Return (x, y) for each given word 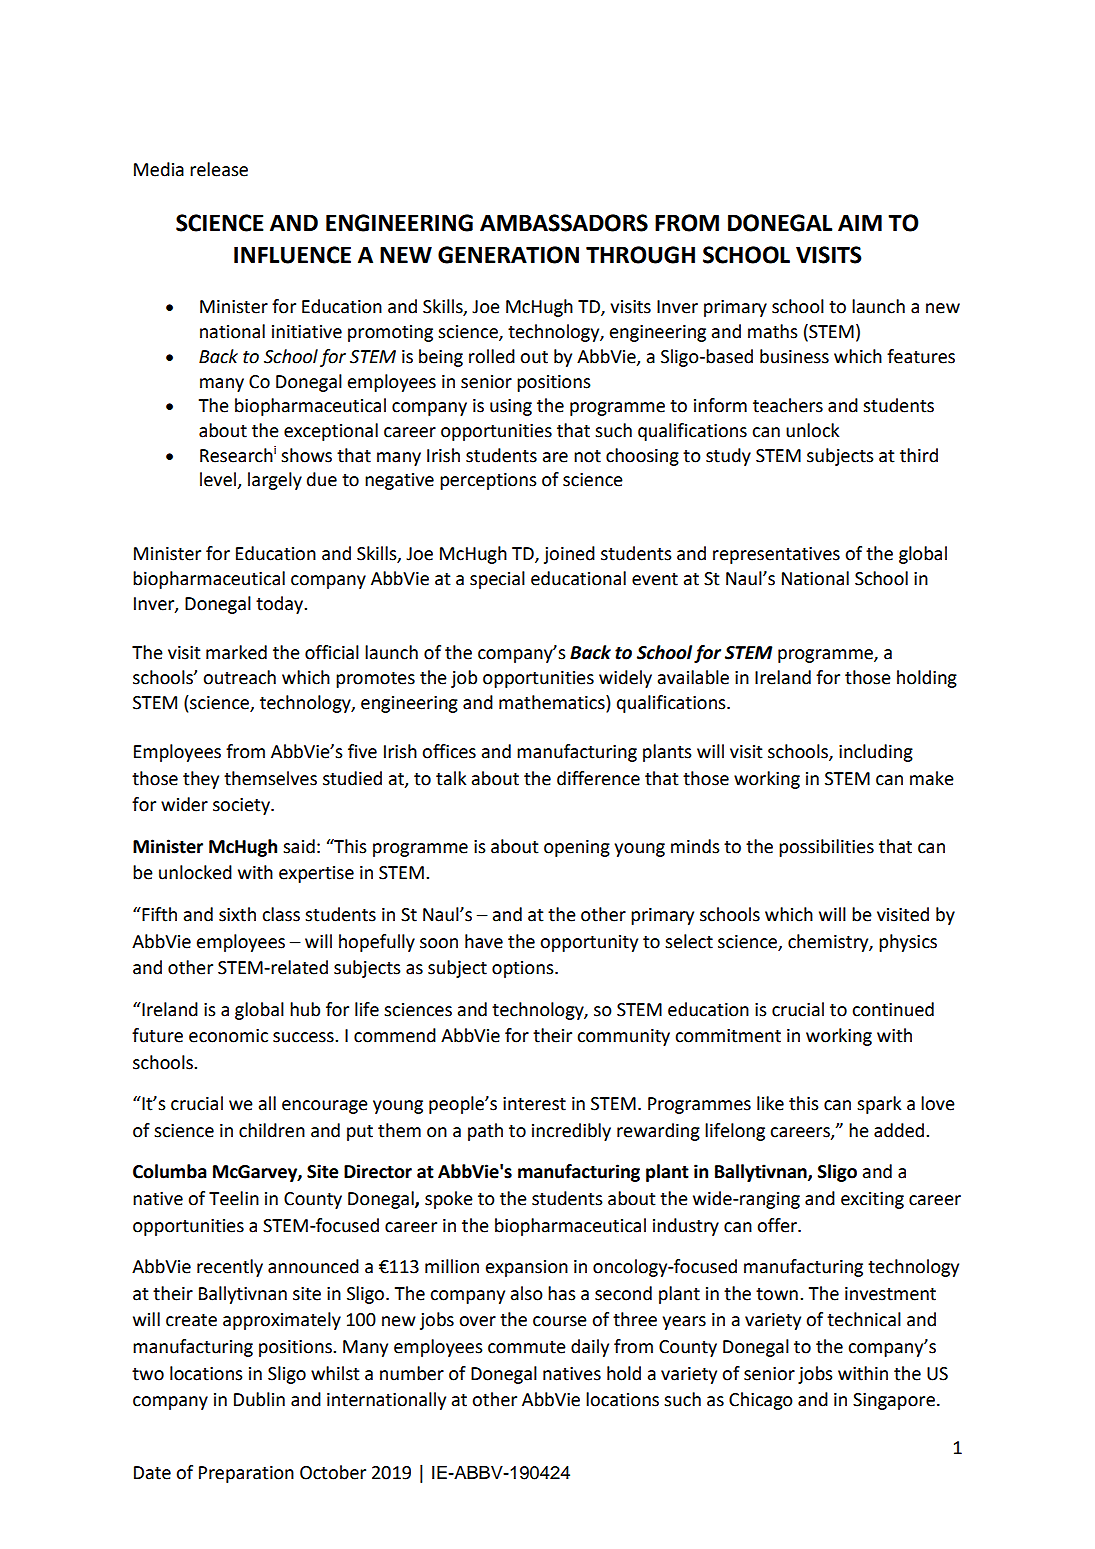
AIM (860, 223)
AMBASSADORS (564, 223)
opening (577, 848)
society (242, 806)
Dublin (259, 1399)
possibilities (826, 848)
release (219, 169)
